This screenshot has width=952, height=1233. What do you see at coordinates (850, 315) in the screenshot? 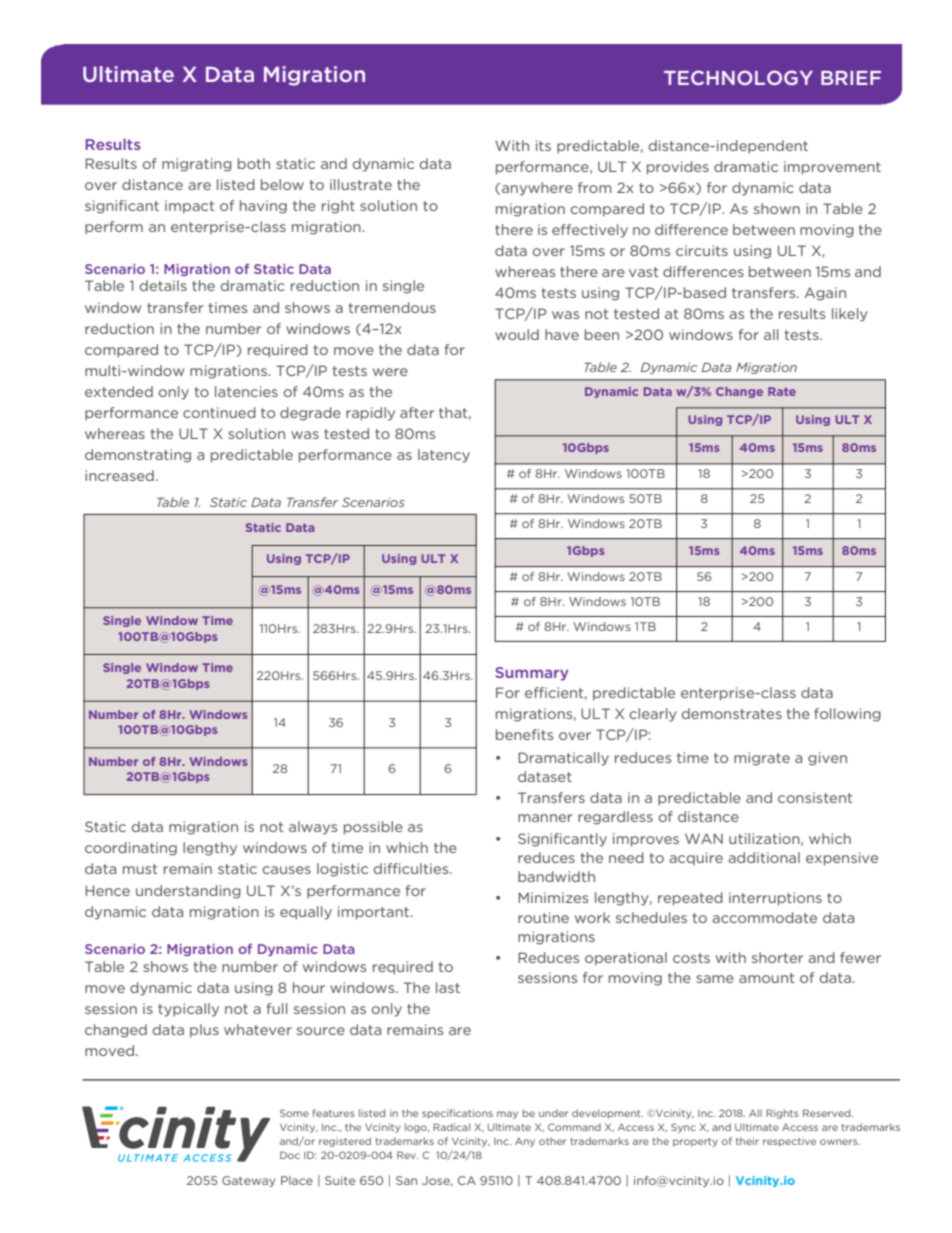
I see `likely` at bounding box center [850, 315].
